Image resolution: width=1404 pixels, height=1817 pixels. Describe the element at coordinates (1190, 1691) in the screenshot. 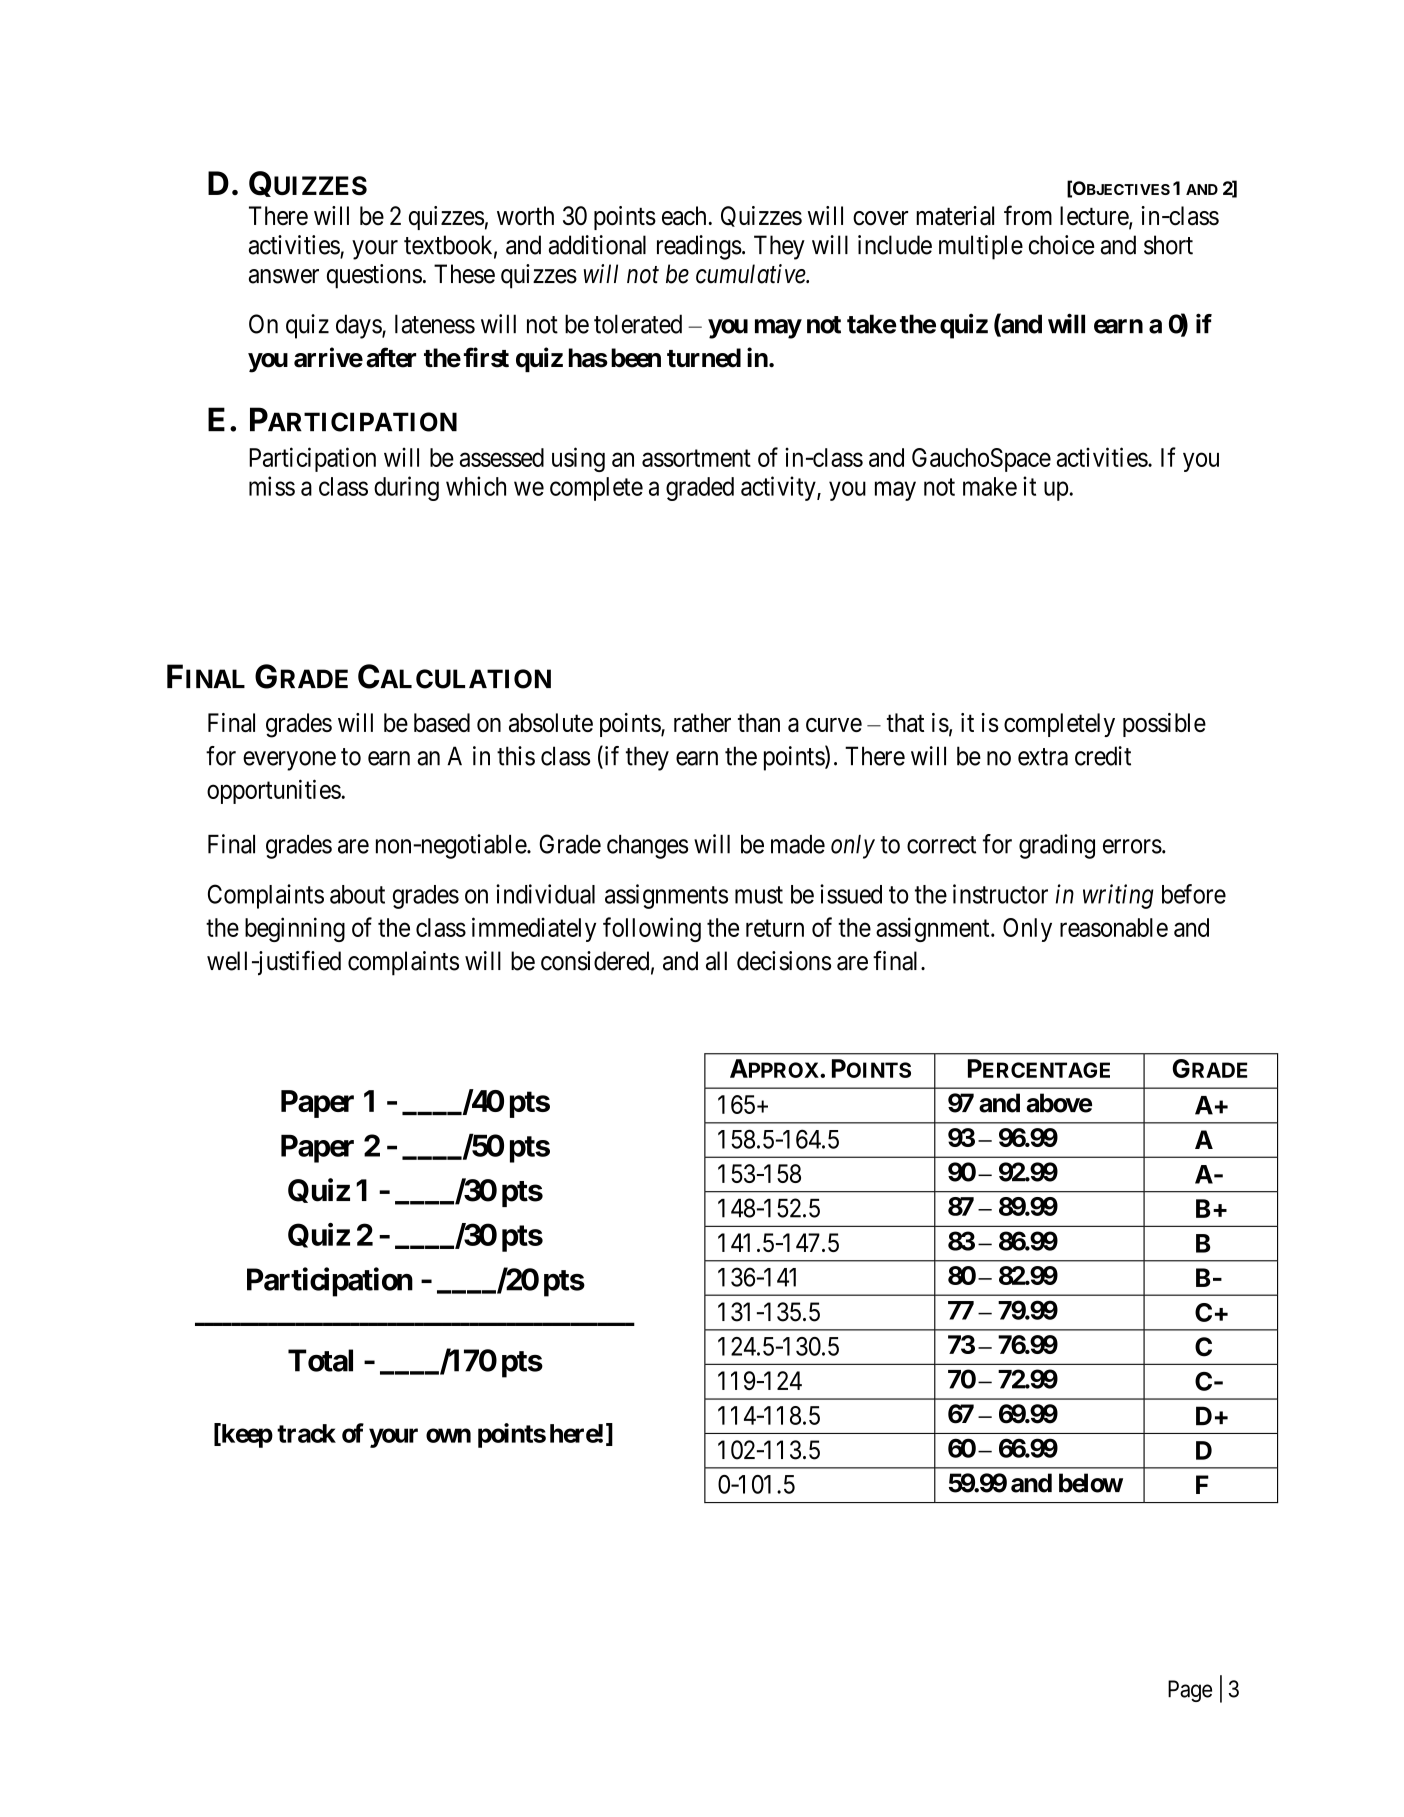

I see `Page` at that location.
